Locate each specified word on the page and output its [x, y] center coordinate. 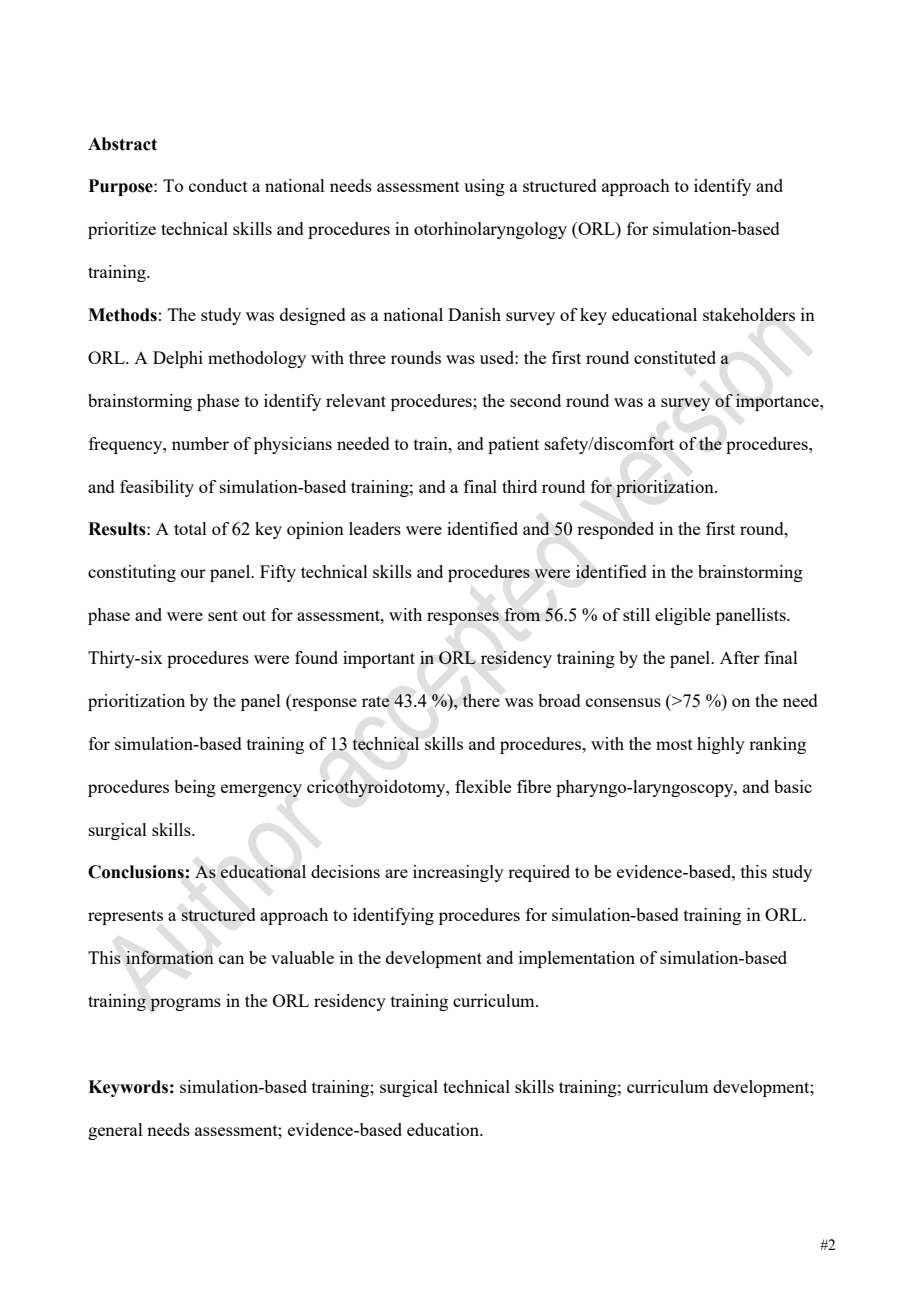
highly [721, 745]
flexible [483, 786]
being [195, 788]
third [519, 486]
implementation [577, 959]
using [484, 187]
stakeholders [749, 314]
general [115, 1131]
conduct [218, 185]
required [539, 873]
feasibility [157, 488]
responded [615, 530]
